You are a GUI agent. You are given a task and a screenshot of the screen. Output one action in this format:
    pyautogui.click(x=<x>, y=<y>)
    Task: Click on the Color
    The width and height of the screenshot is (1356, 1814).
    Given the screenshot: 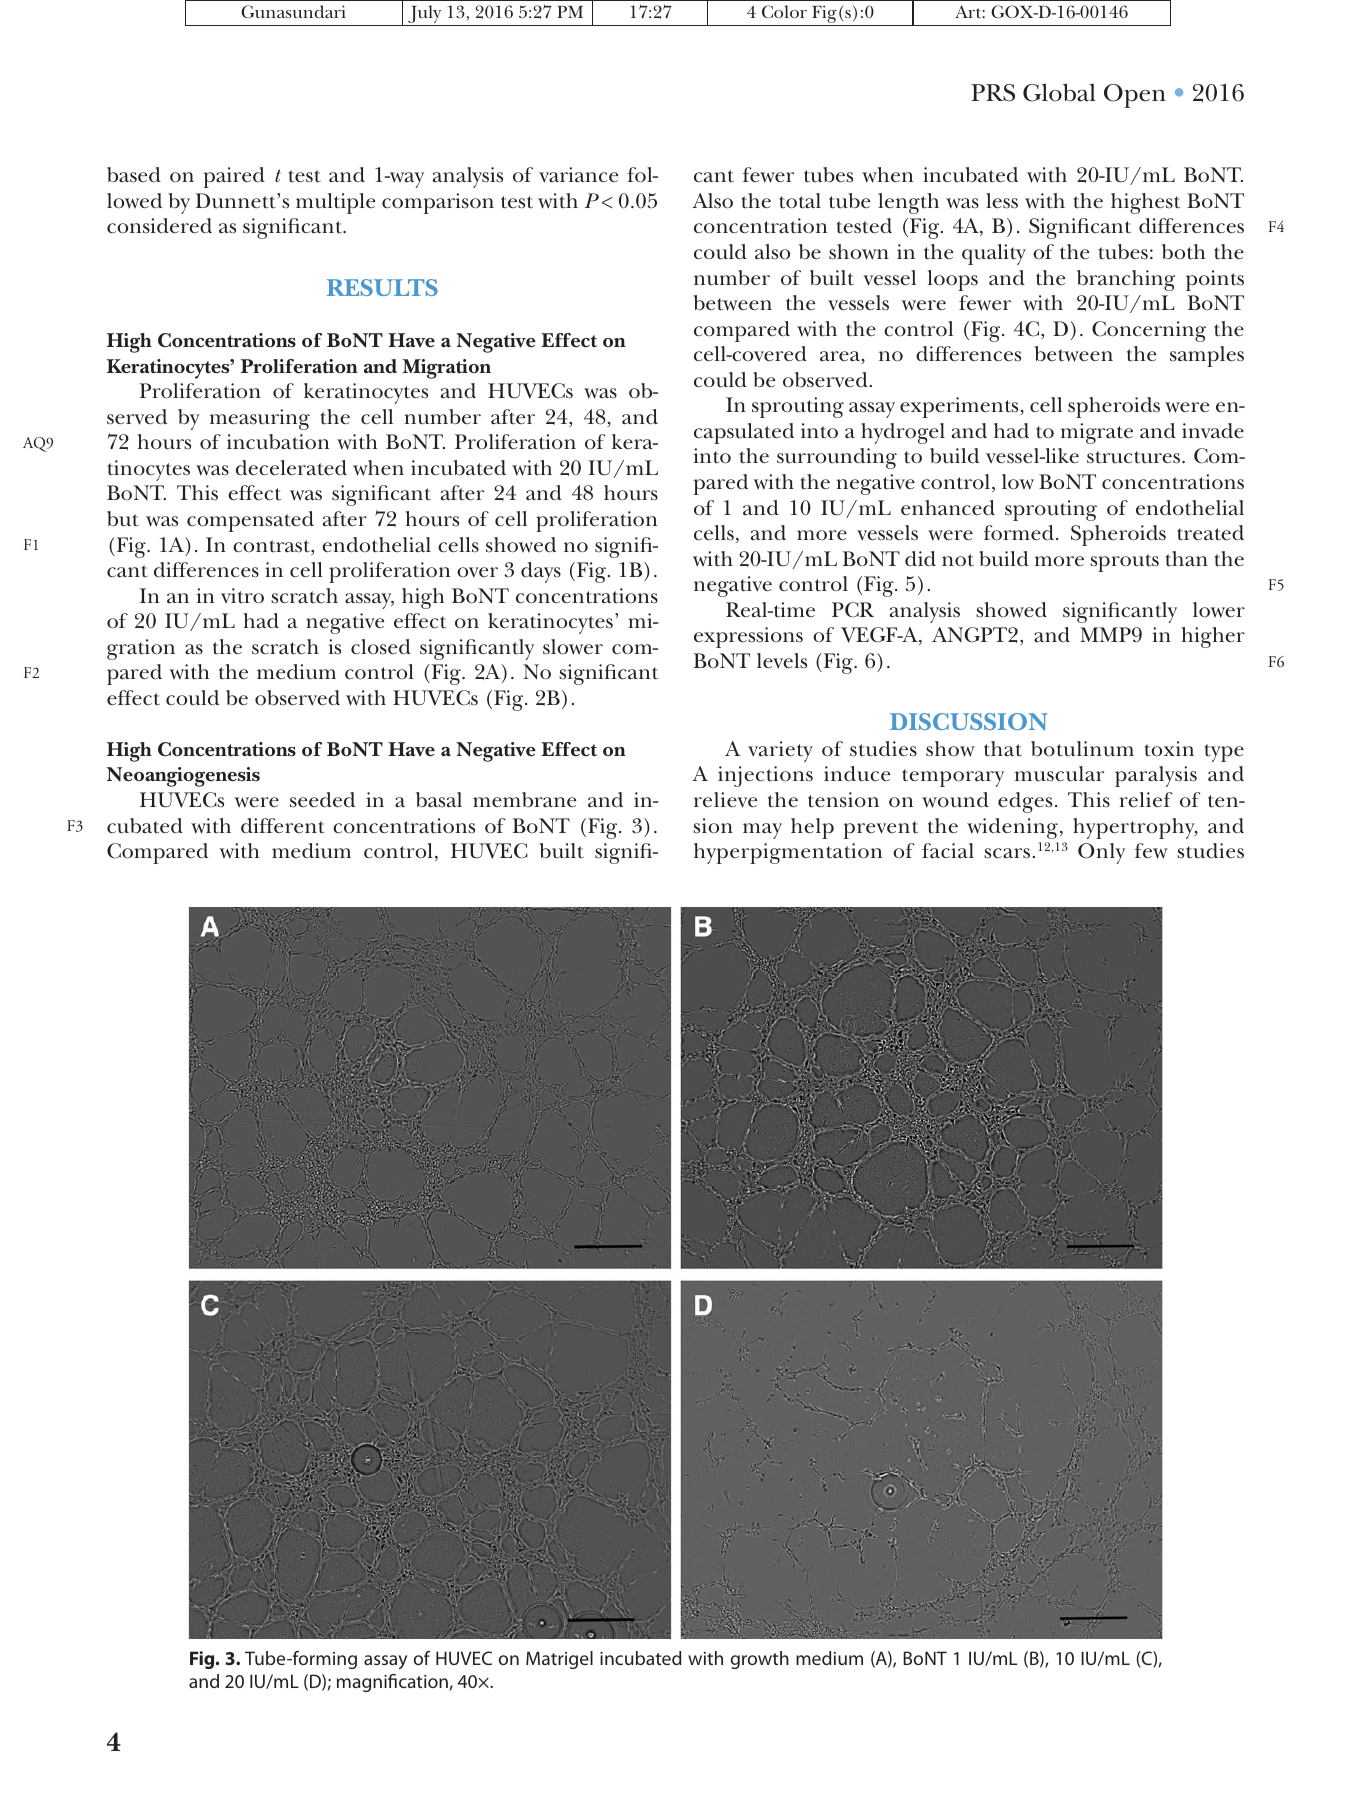 What is the action you would take?
    pyautogui.click(x=784, y=11)
